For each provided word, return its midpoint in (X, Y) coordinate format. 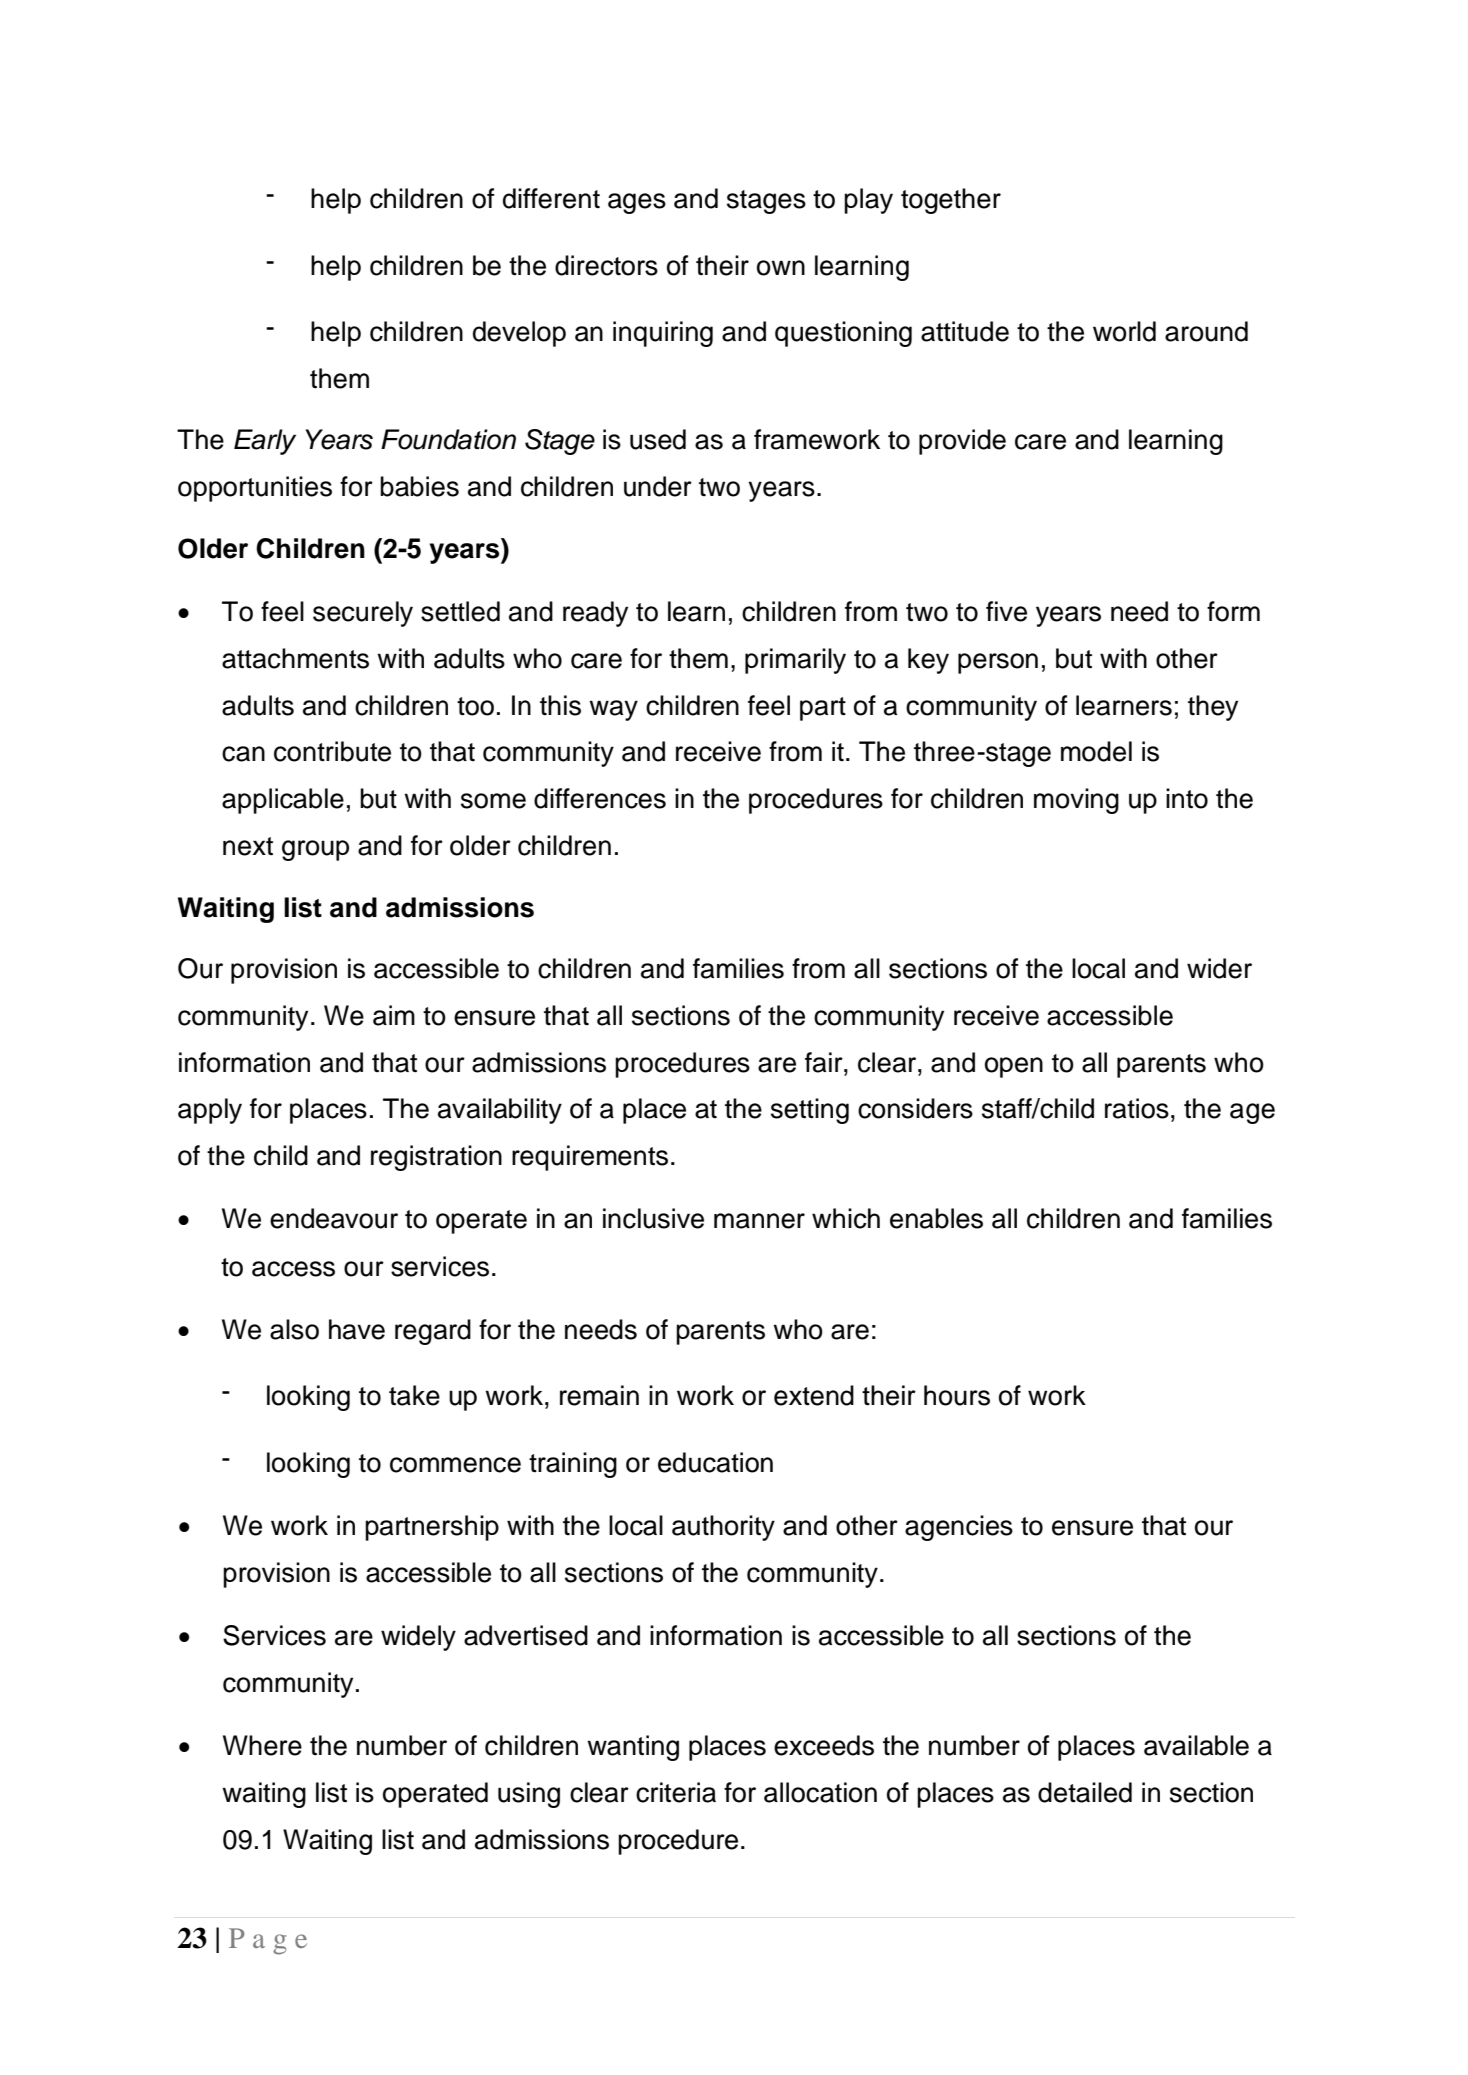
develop (519, 334)
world (1124, 331)
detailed (1085, 1792)
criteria (676, 1792)
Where (262, 1745)
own (781, 268)
